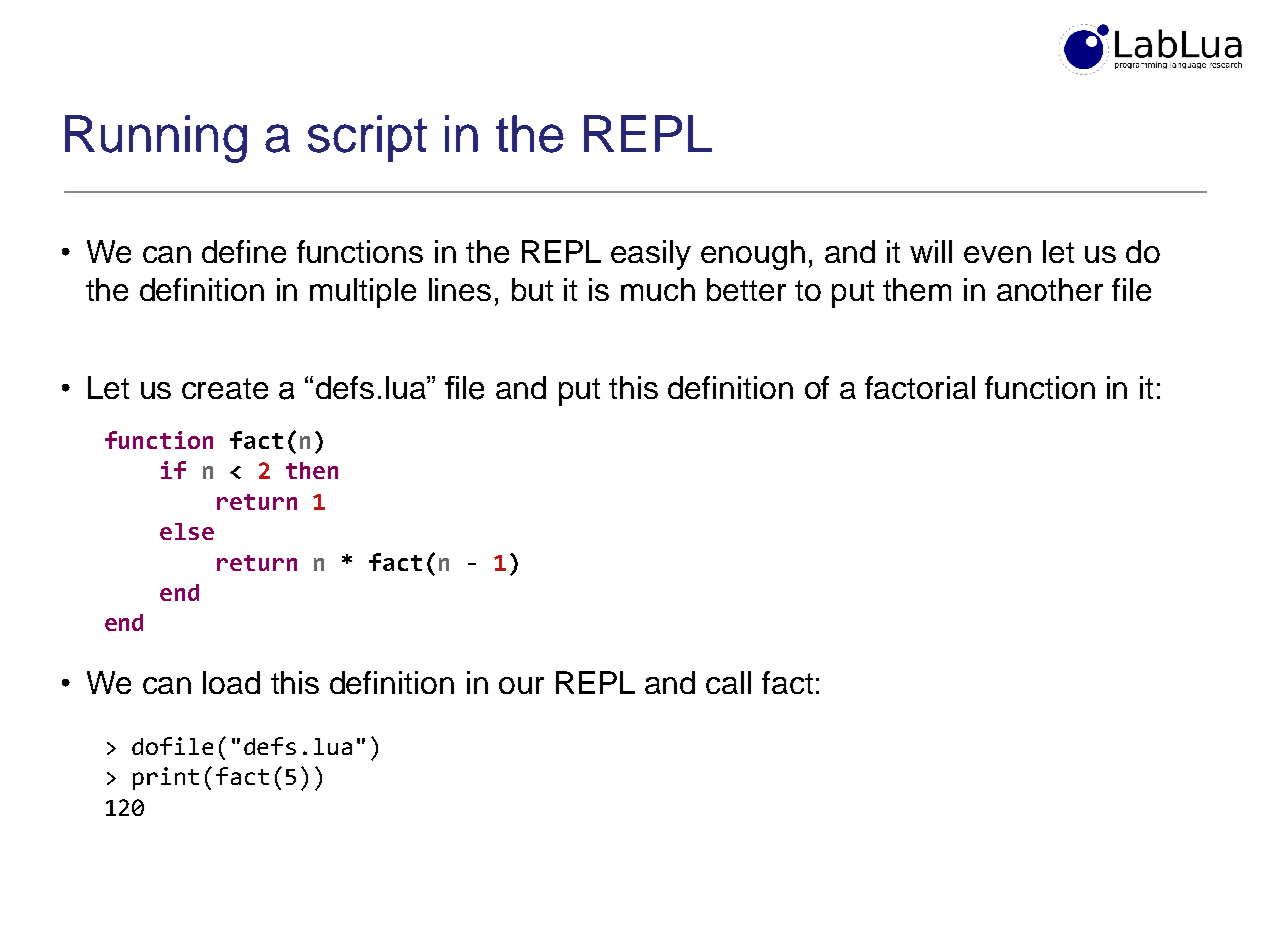  Describe the element at coordinates (231, 682) in the image. I see `load` at that location.
